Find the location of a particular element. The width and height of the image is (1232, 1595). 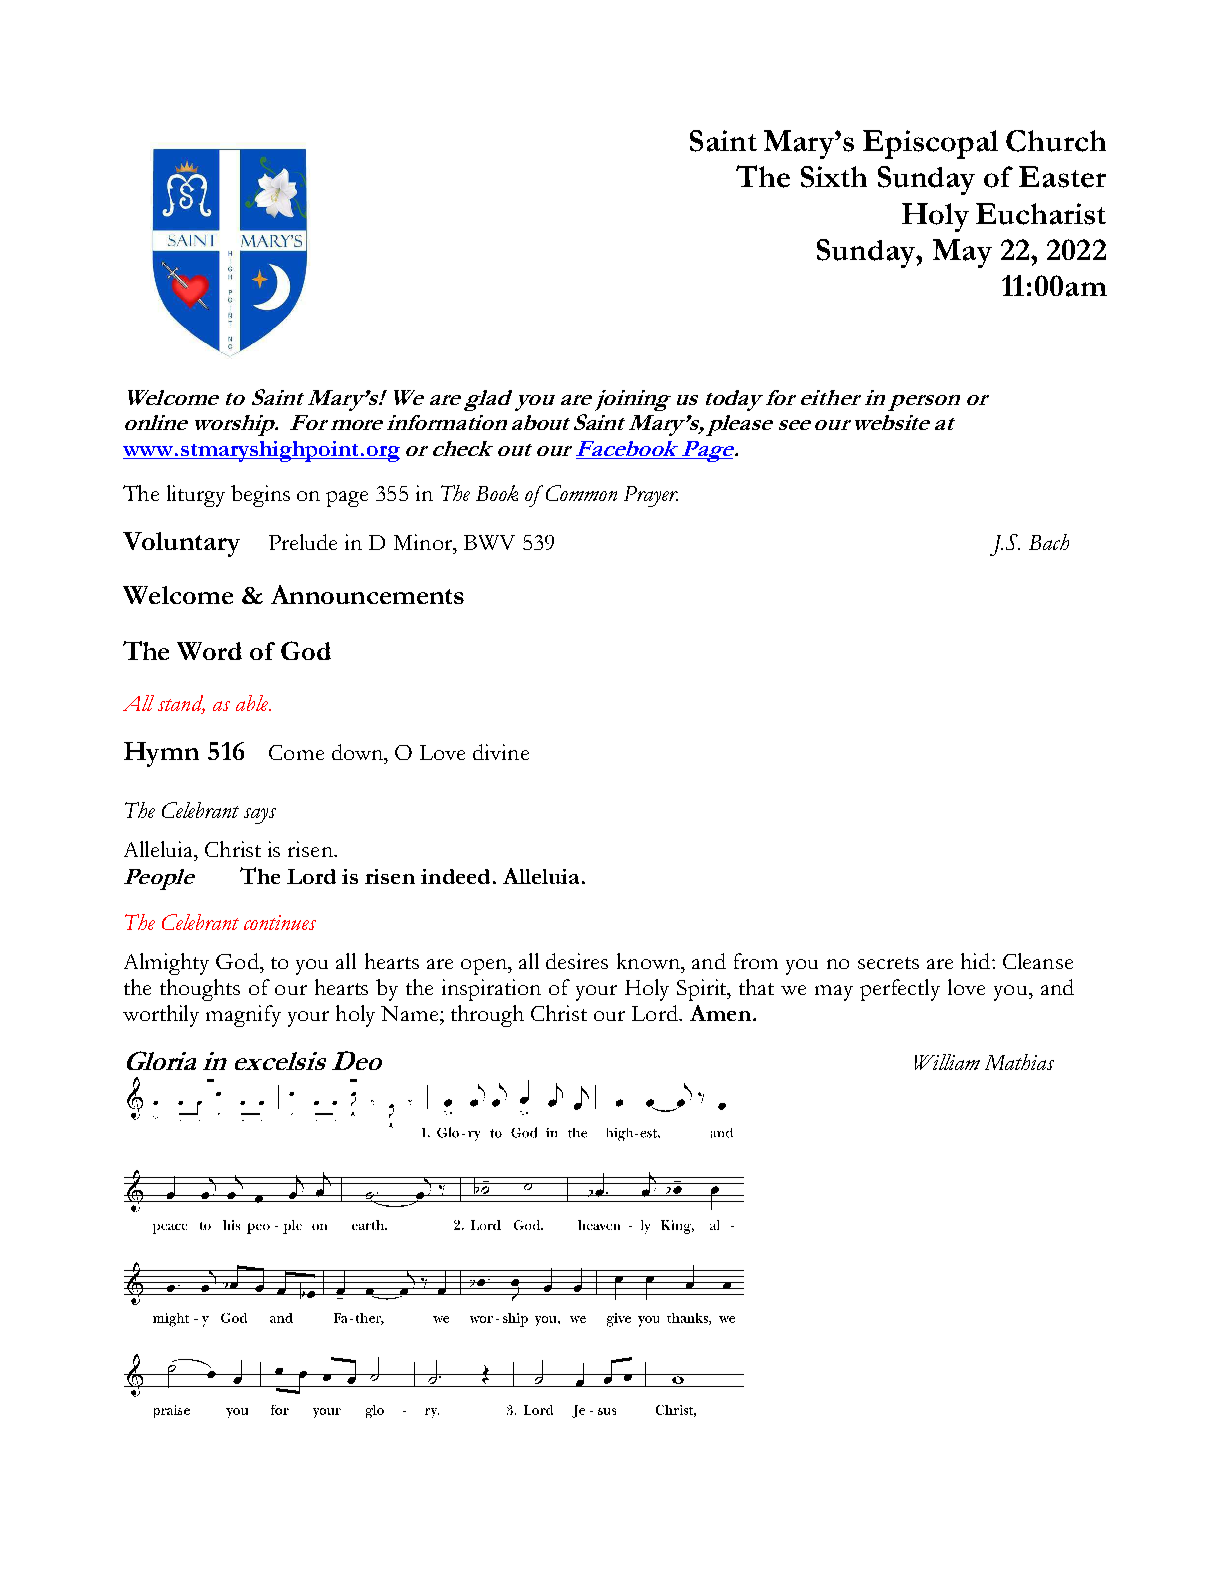

Easter is located at coordinates (1062, 177).
